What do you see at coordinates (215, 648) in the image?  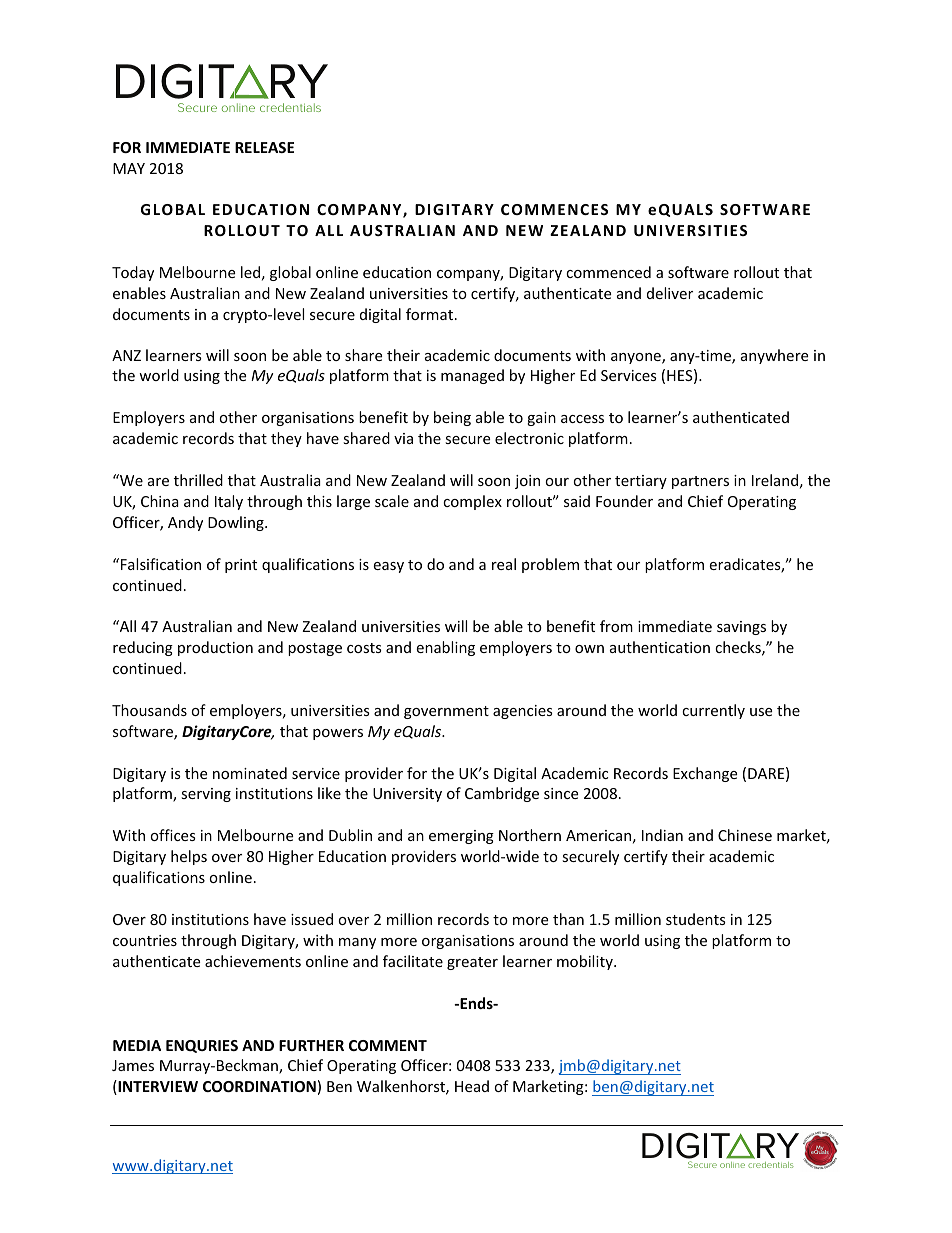 I see `production` at bounding box center [215, 648].
